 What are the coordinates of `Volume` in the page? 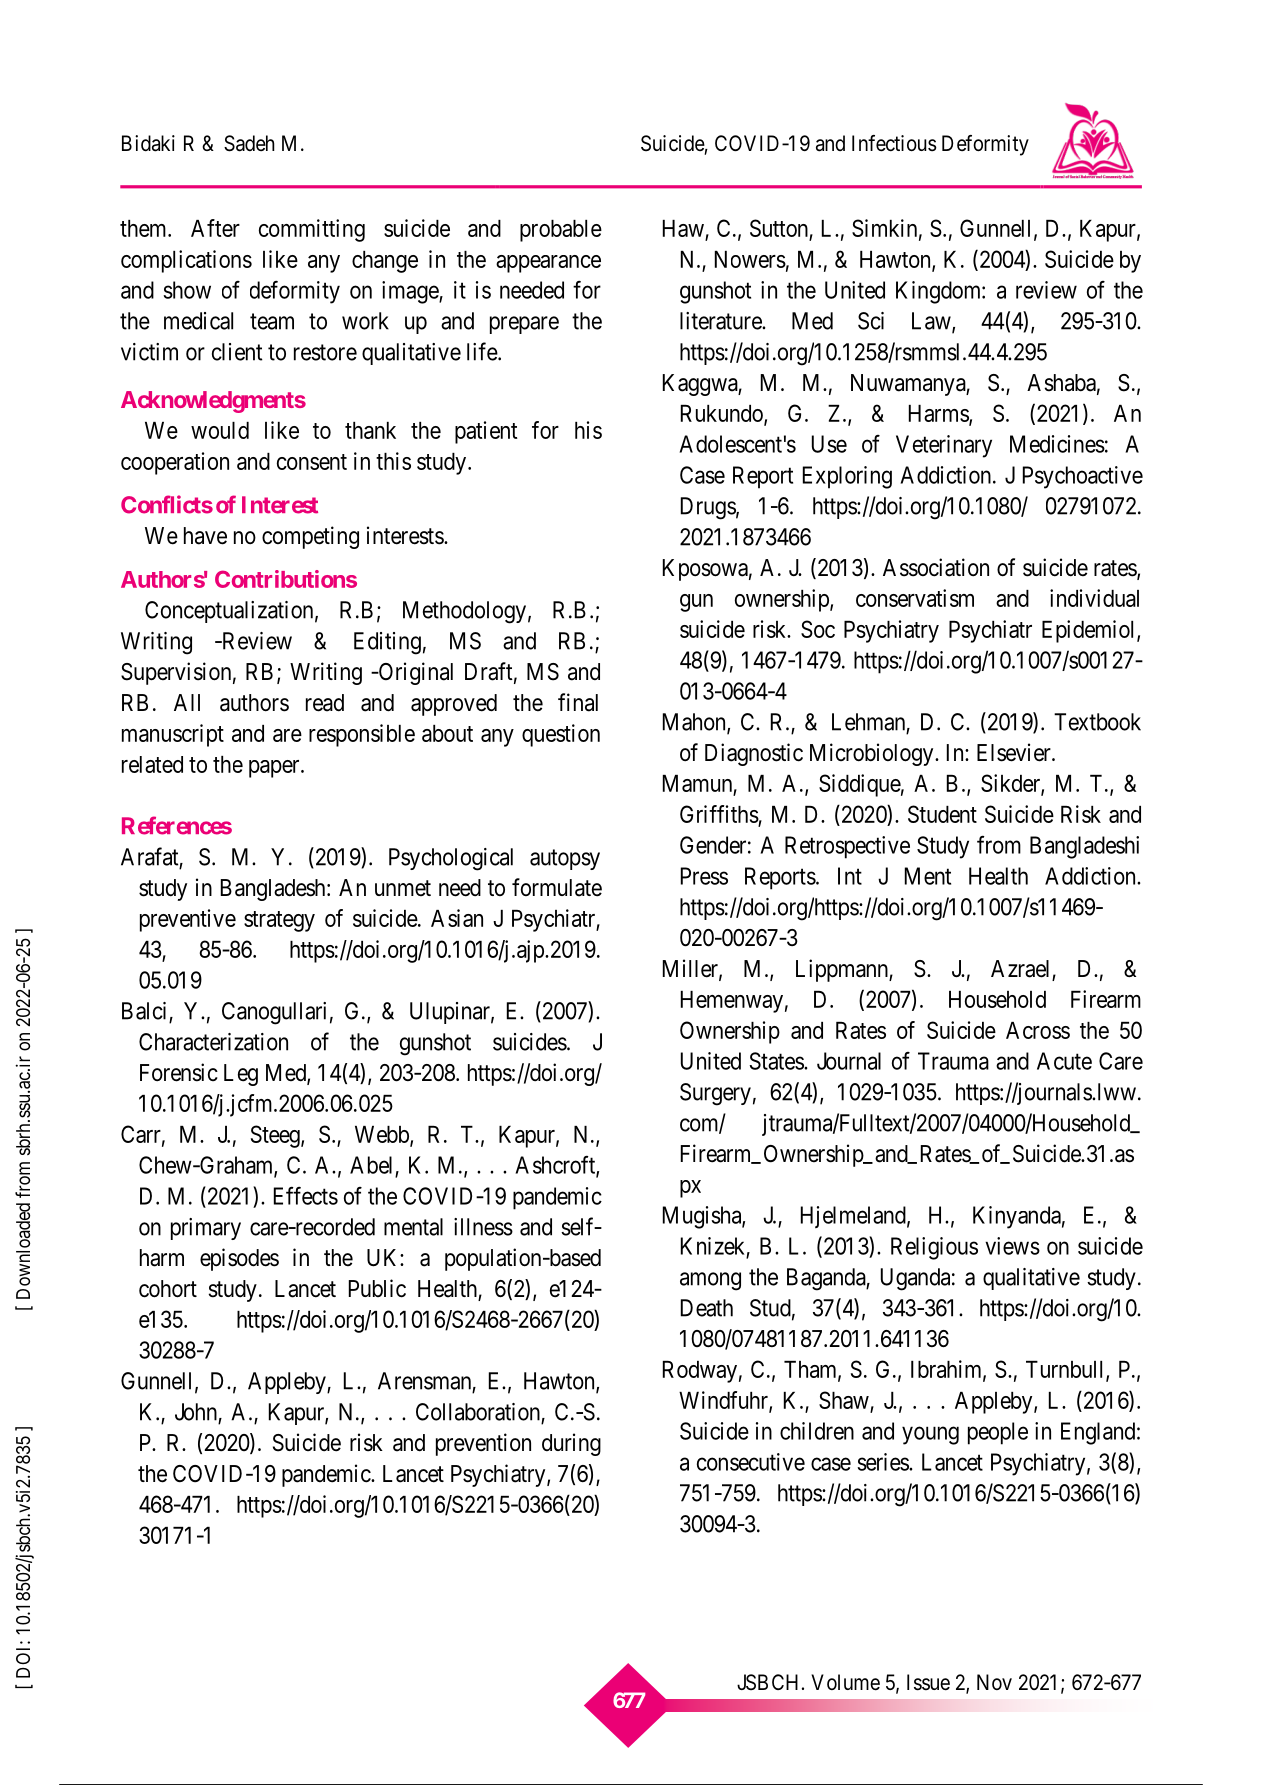 It's located at (845, 1682).
